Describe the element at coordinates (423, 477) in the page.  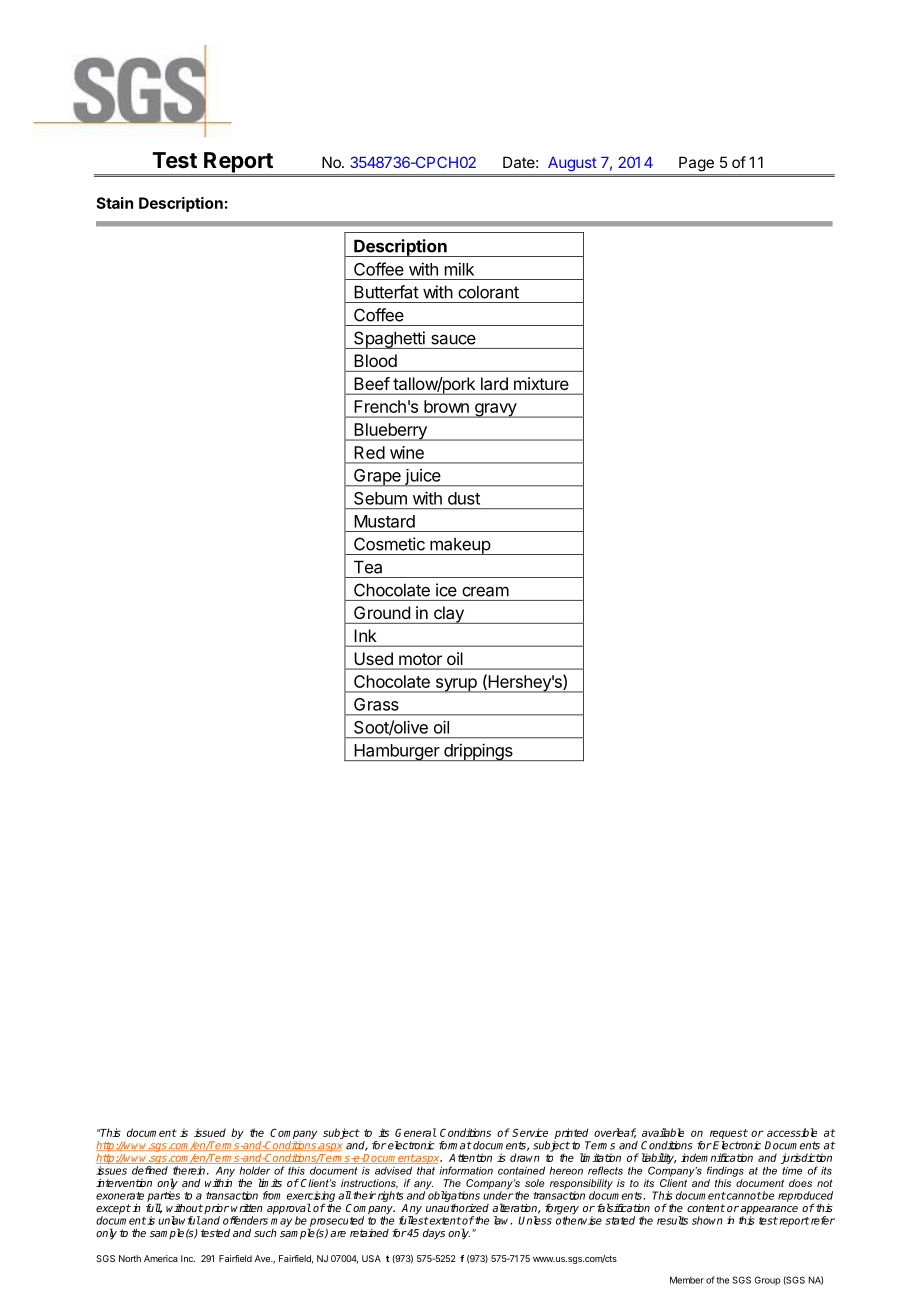
I see `juice` at that location.
